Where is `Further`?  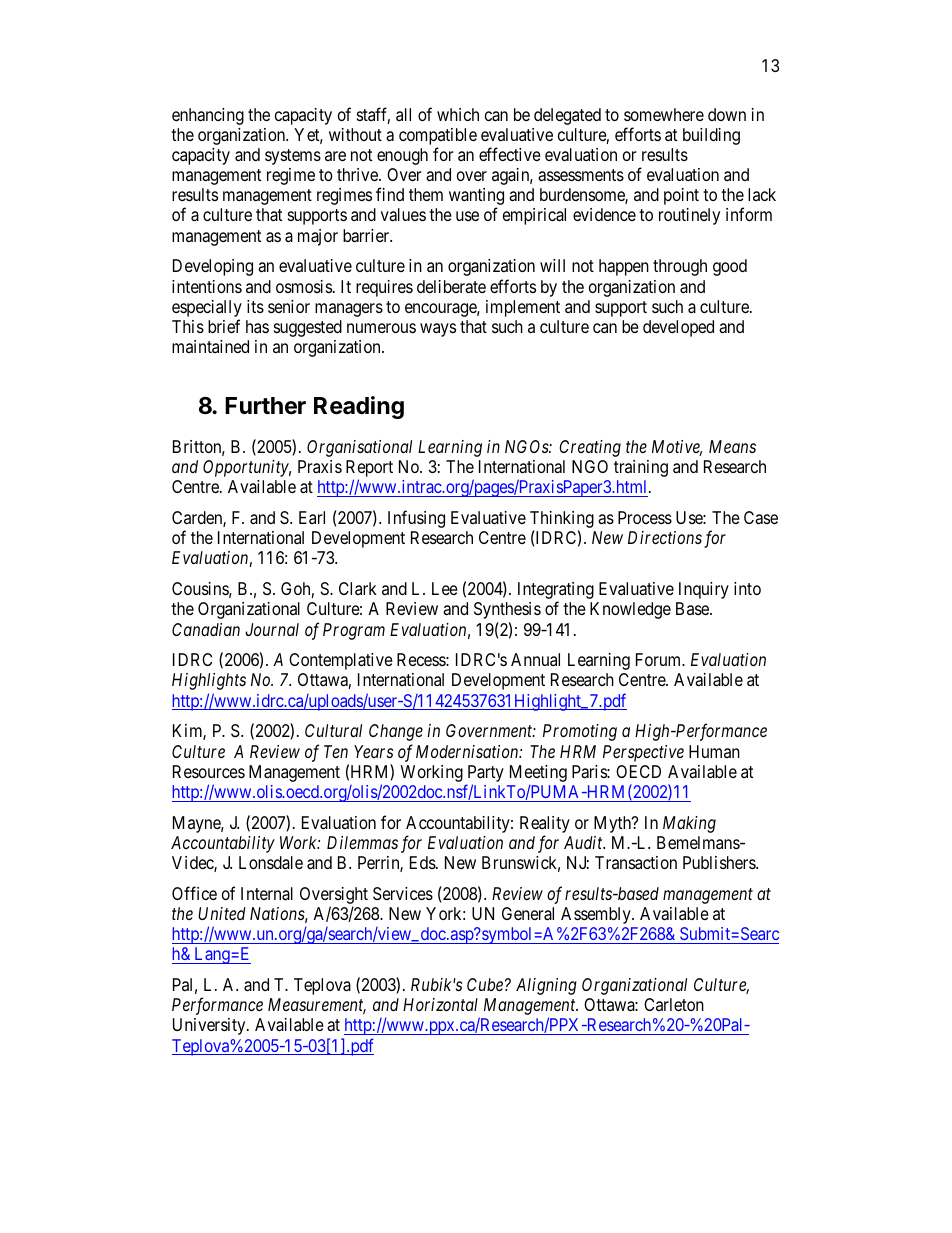 Further is located at coordinates (265, 406).
